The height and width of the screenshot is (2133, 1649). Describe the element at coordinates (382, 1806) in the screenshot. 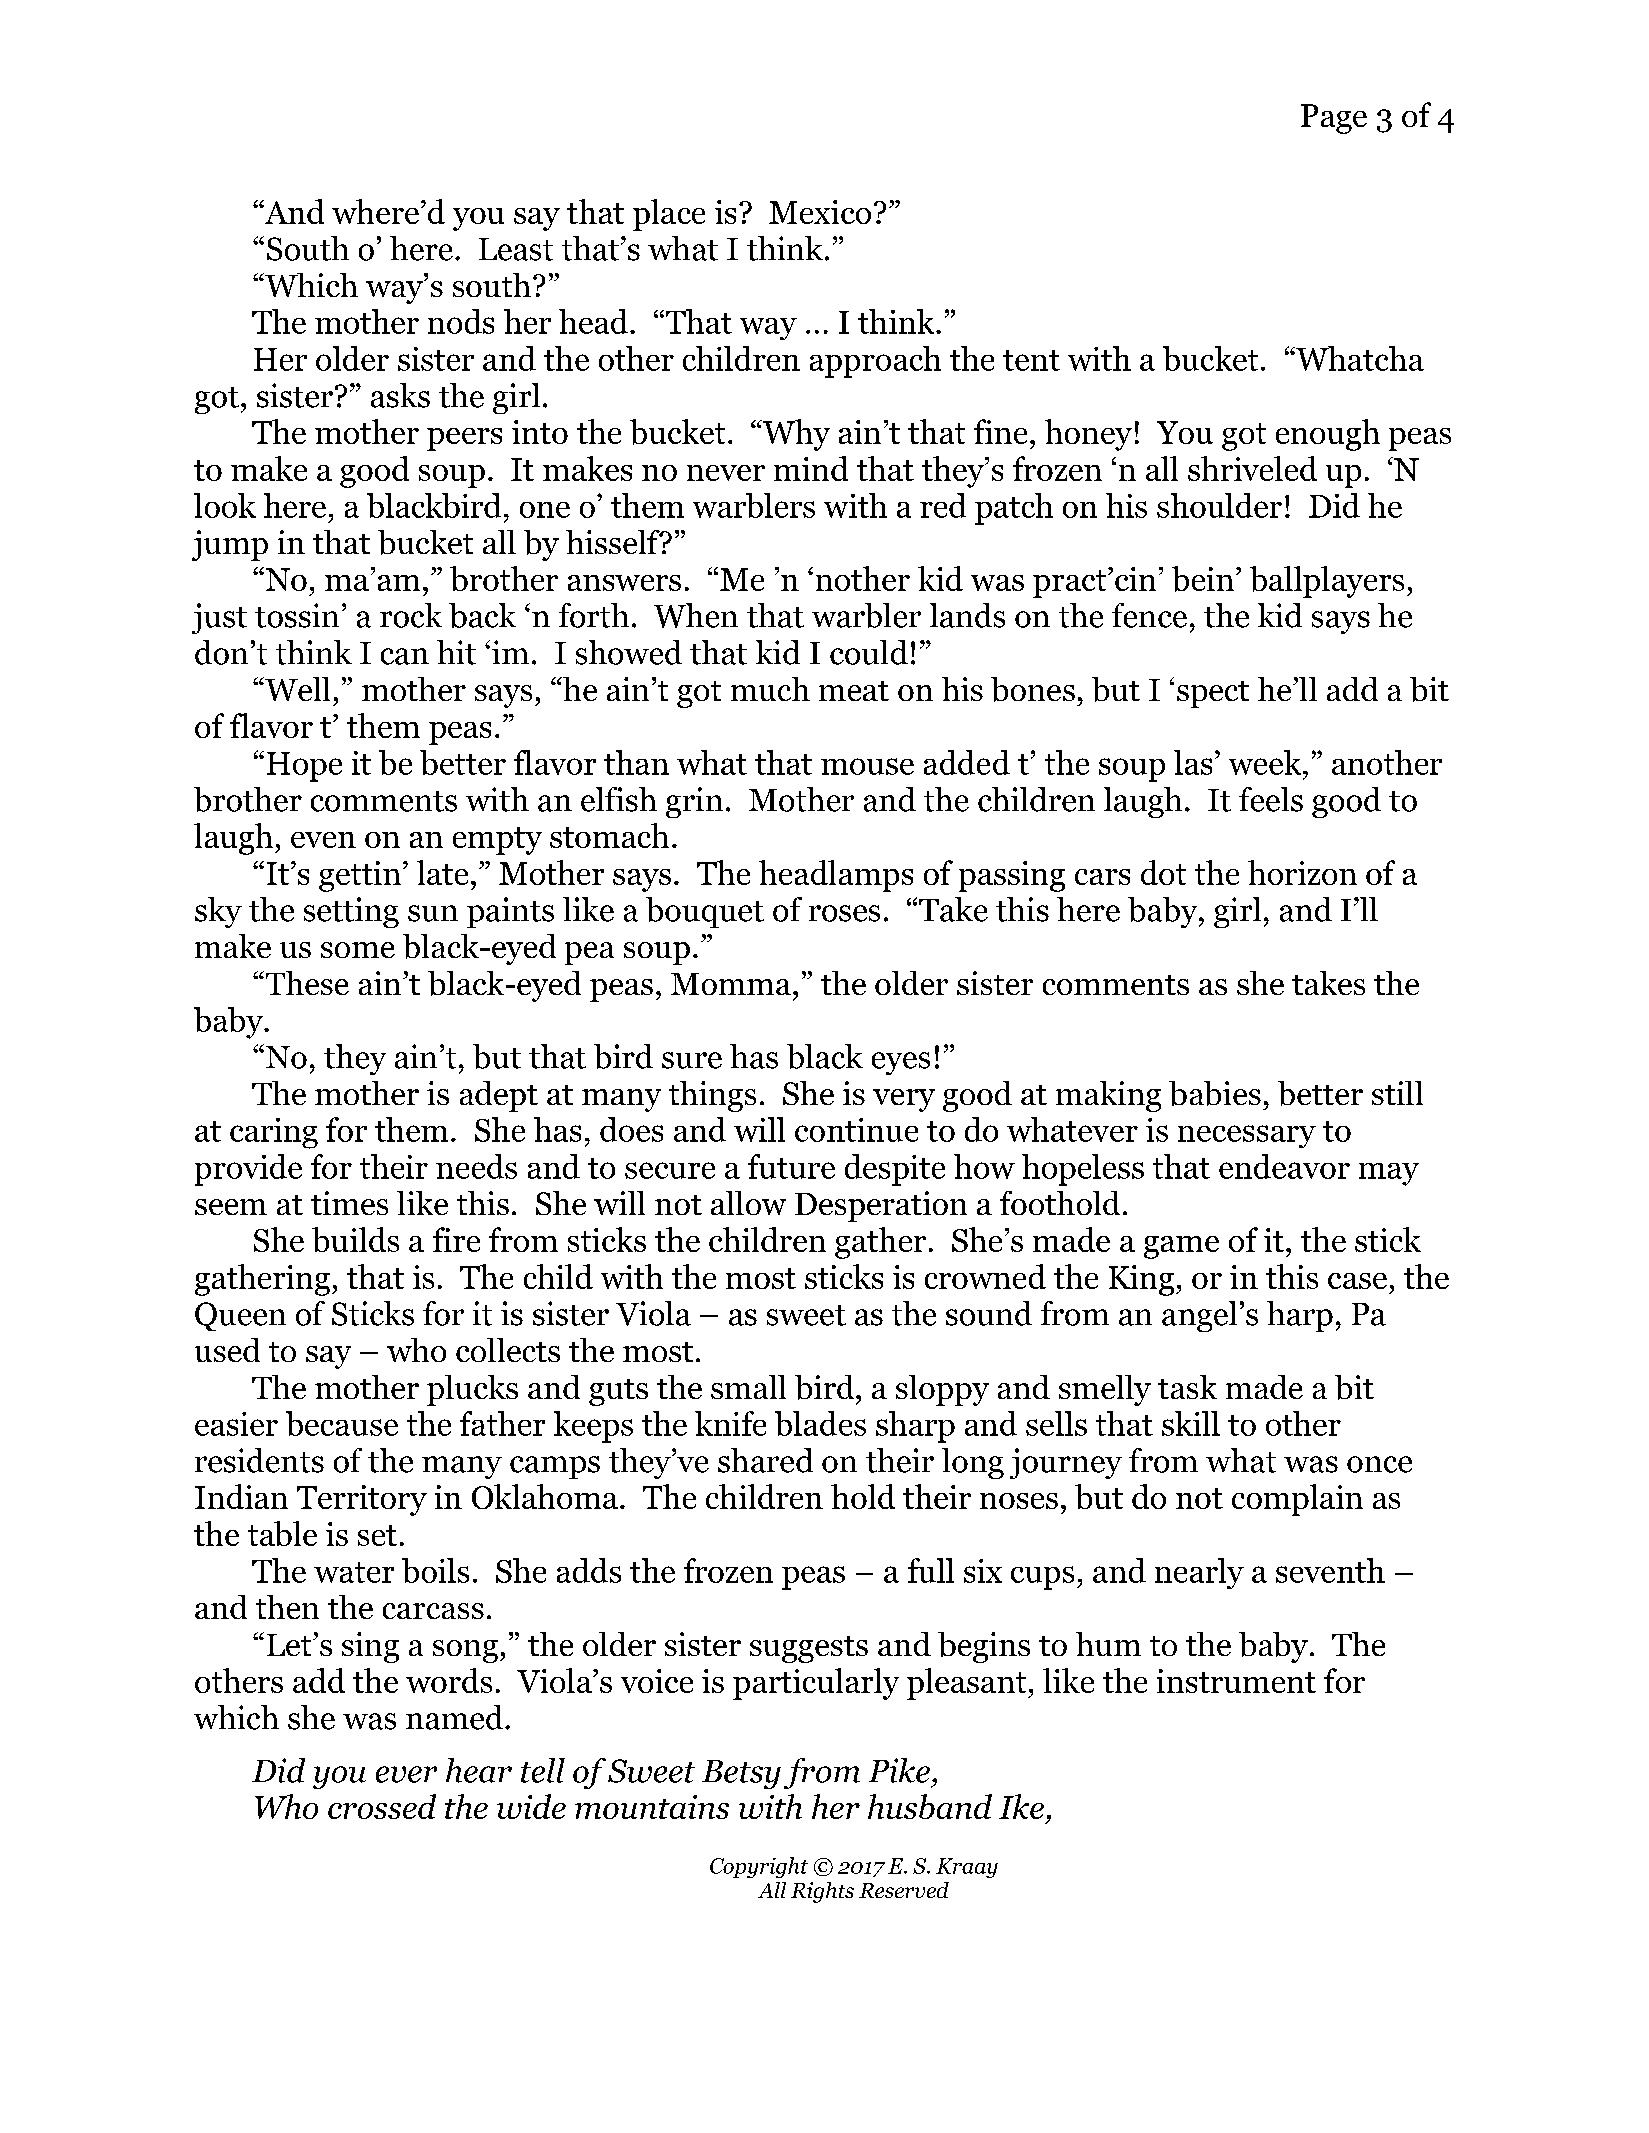

I see `crossed` at that location.
